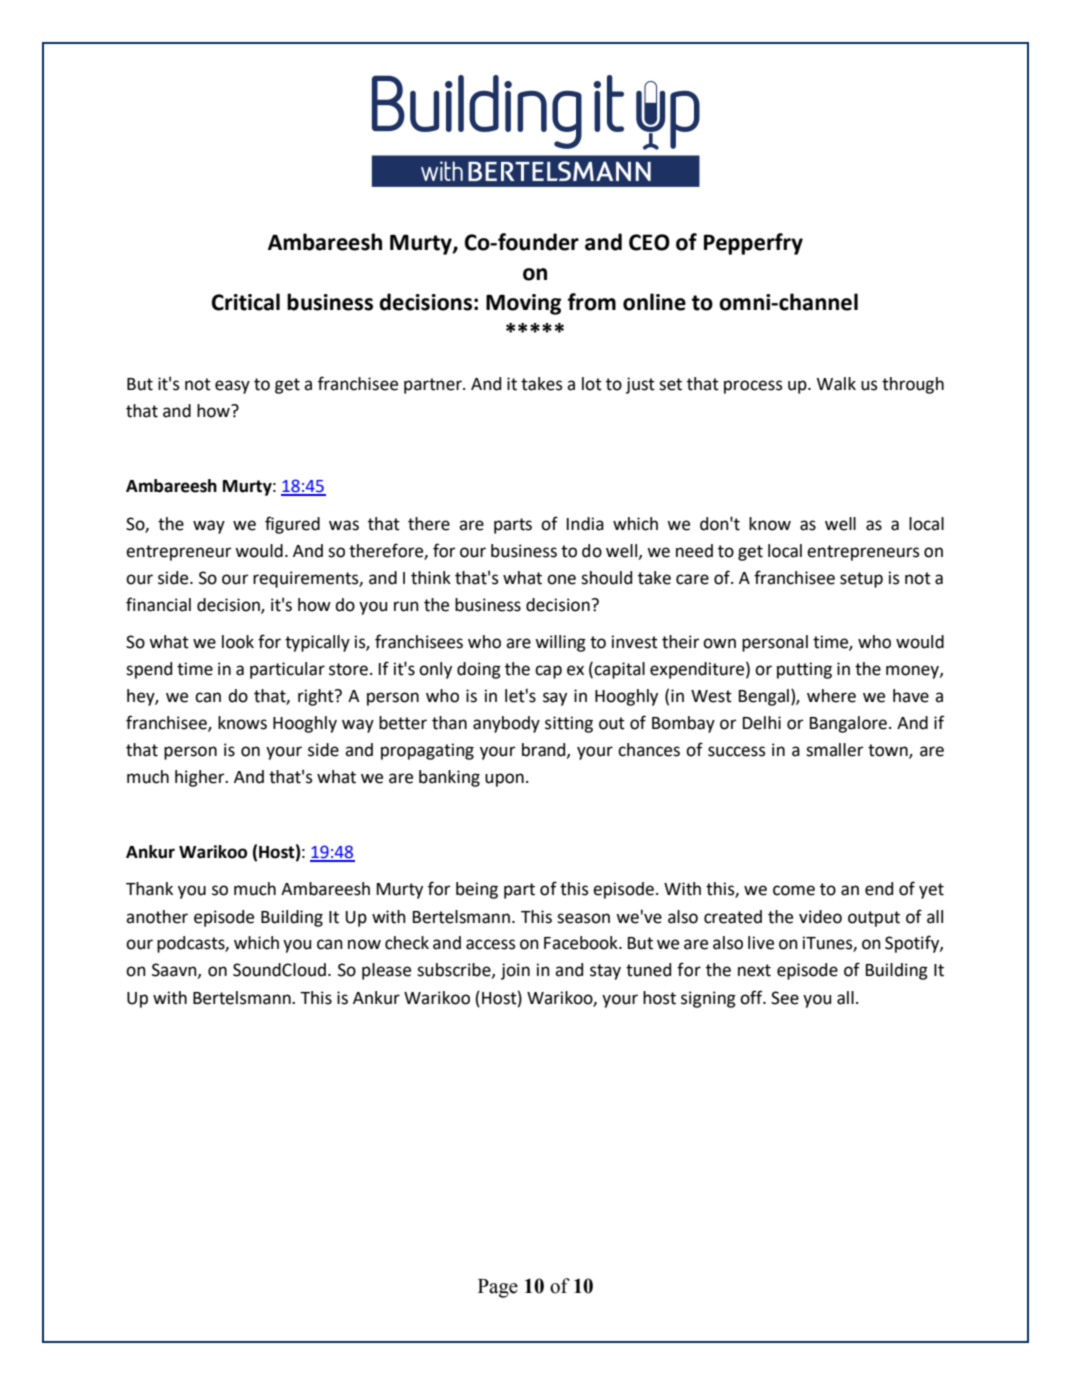 This page has height=1384, width=1070. I want to click on signing, so click(708, 999).
